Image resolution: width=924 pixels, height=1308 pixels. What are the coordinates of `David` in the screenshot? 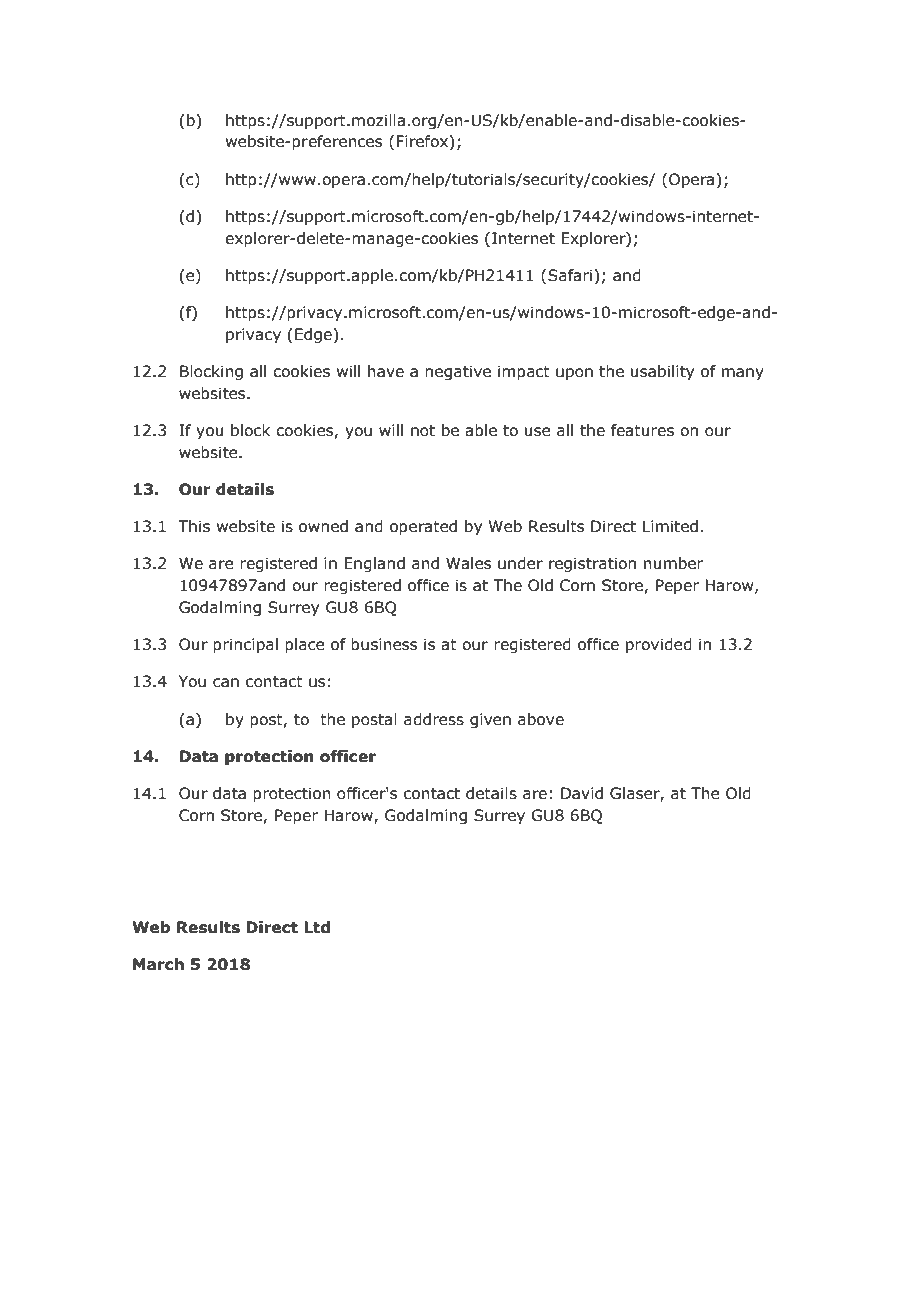 It's located at (582, 793).
